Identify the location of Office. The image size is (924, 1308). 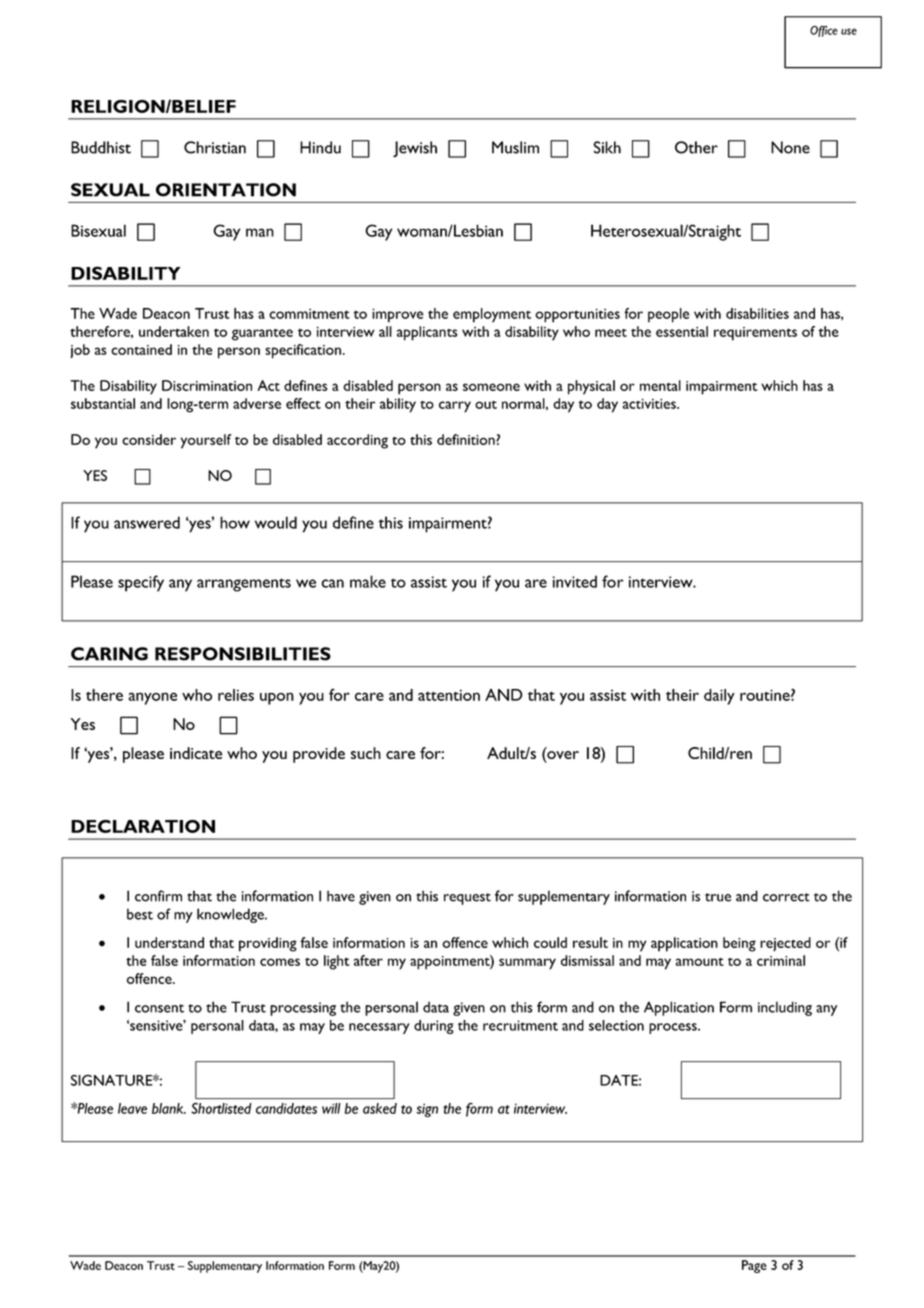
(824, 31).
